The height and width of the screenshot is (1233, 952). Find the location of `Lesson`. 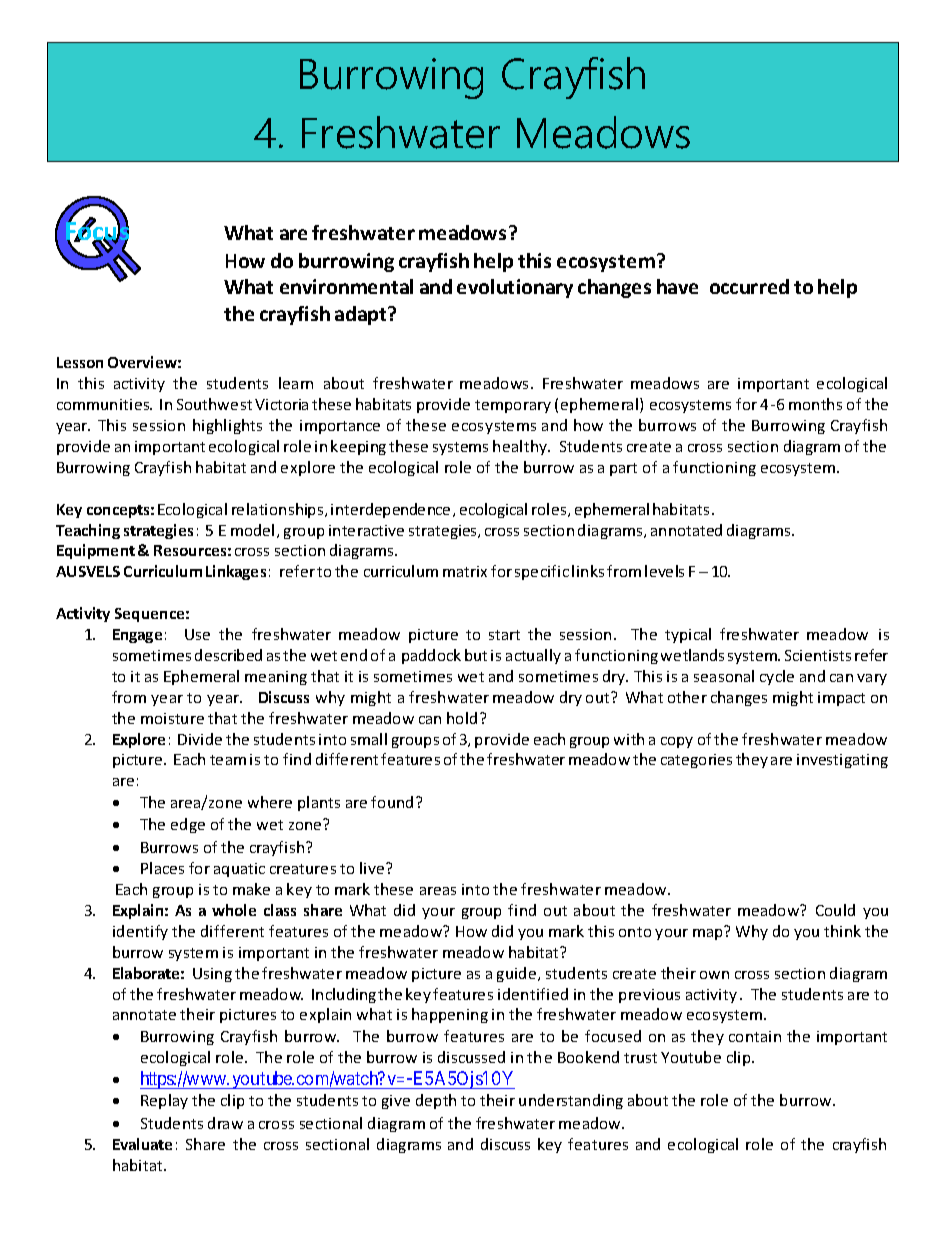

Lesson is located at coordinates (80, 362).
